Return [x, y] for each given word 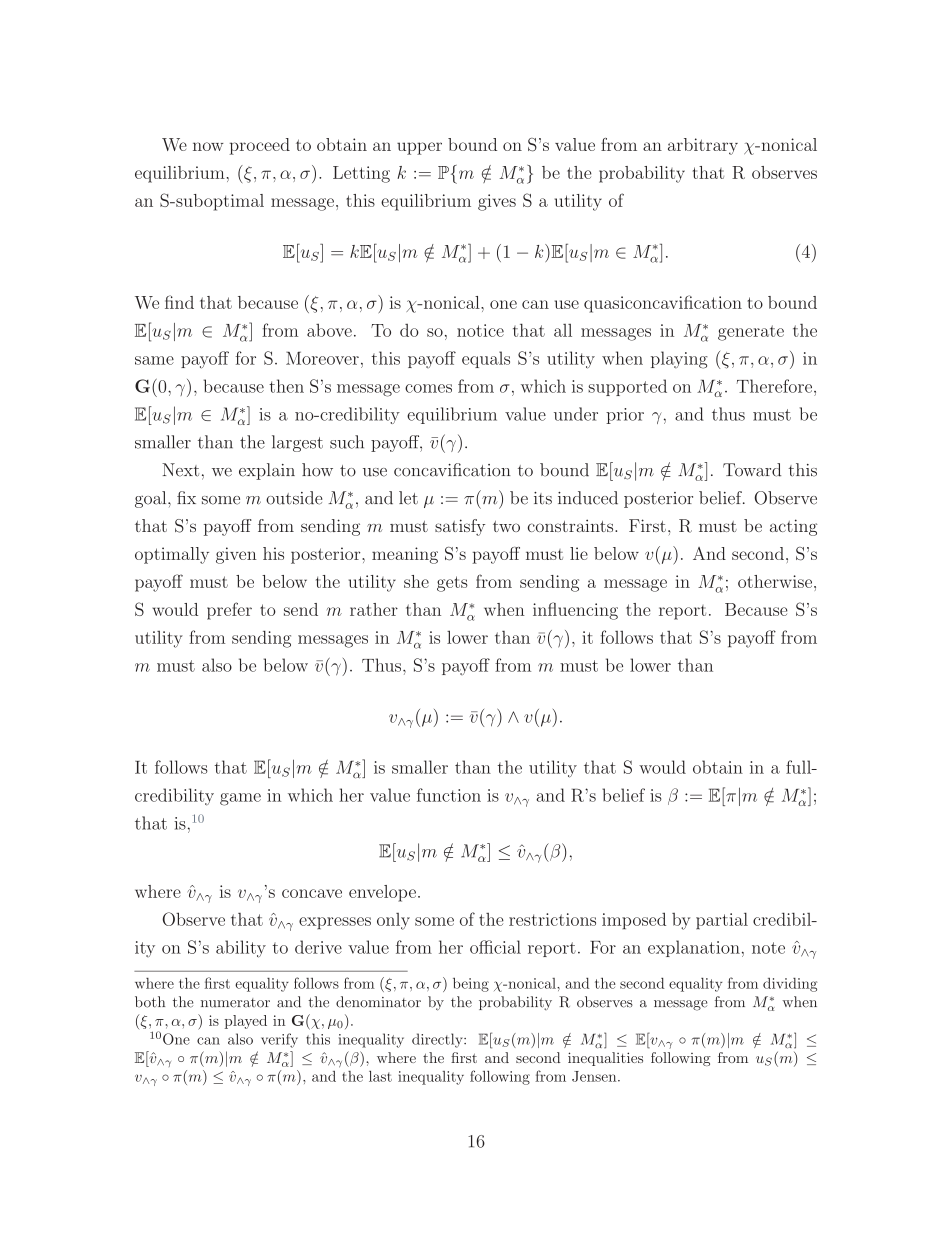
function [449, 795]
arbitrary [703, 146]
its [543, 498]
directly [438, 1040]
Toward [752, 470]
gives [497, 202]
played [245, 1022]
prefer [229, 611]
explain [267, 471]
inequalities [605, 1059]
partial [722, 920]
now [208, 146]
